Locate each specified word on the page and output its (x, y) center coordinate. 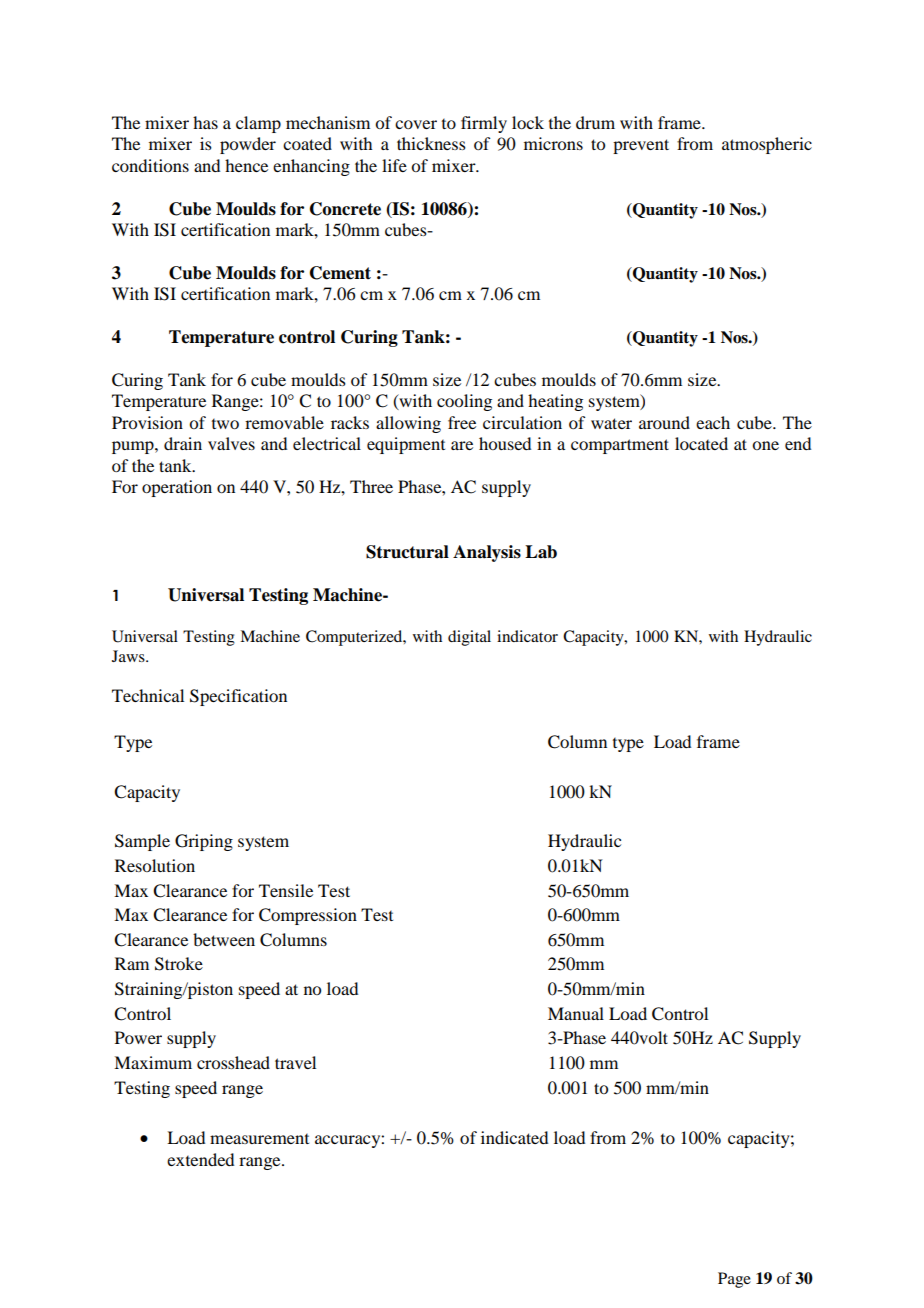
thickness (431, 143)
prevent (641, 146)
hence (246, 165)
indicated (514, 1137)
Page (734, 1280)
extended (200, 1159)
